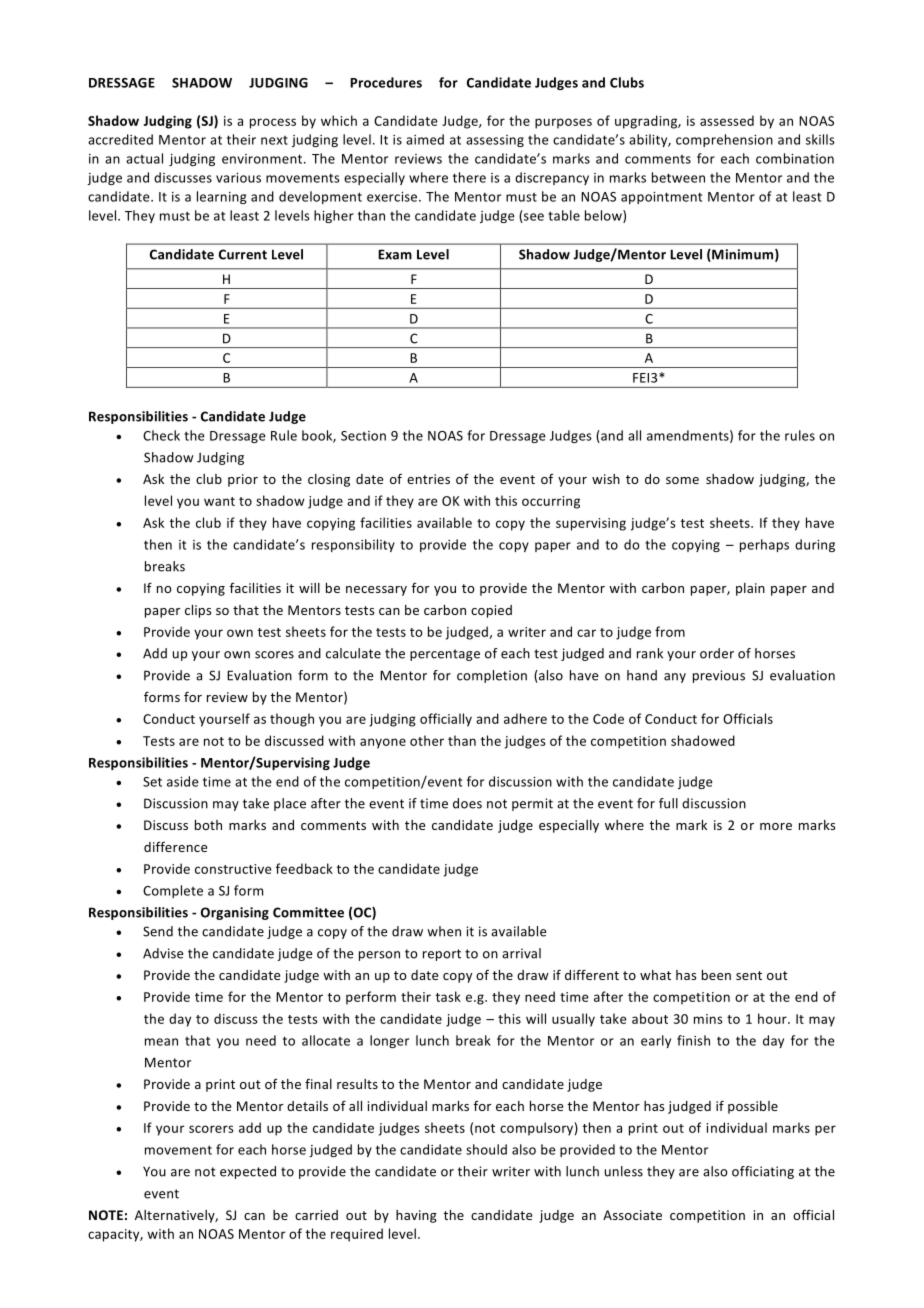 Image resolution: width=924 pixels, height=1308 pixels. Describe the element at coordinates (219, 501) in the screenshot. I see `want` at that location.
